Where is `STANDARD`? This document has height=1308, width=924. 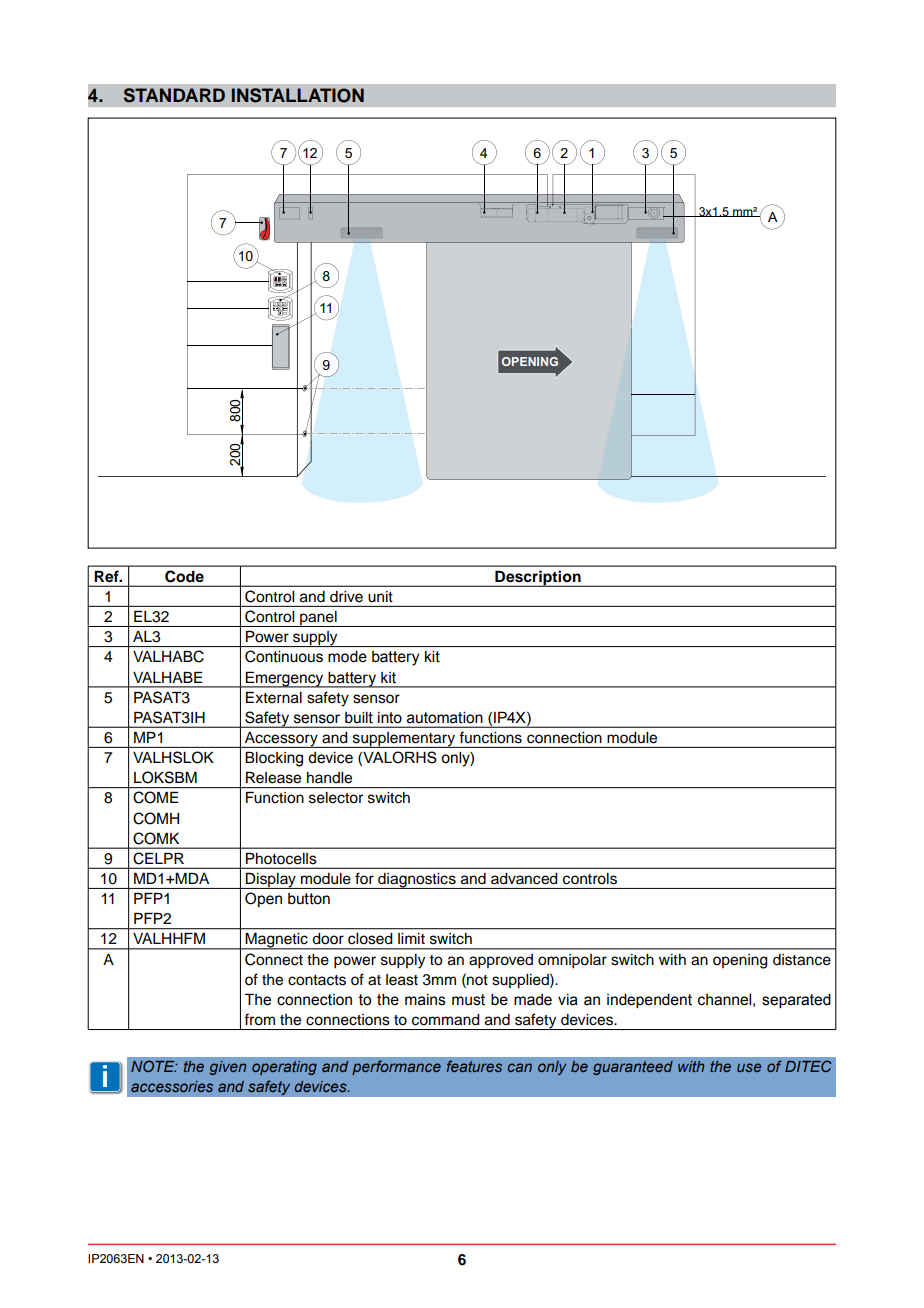
STANDARD is located at coordinates (174, 95).
